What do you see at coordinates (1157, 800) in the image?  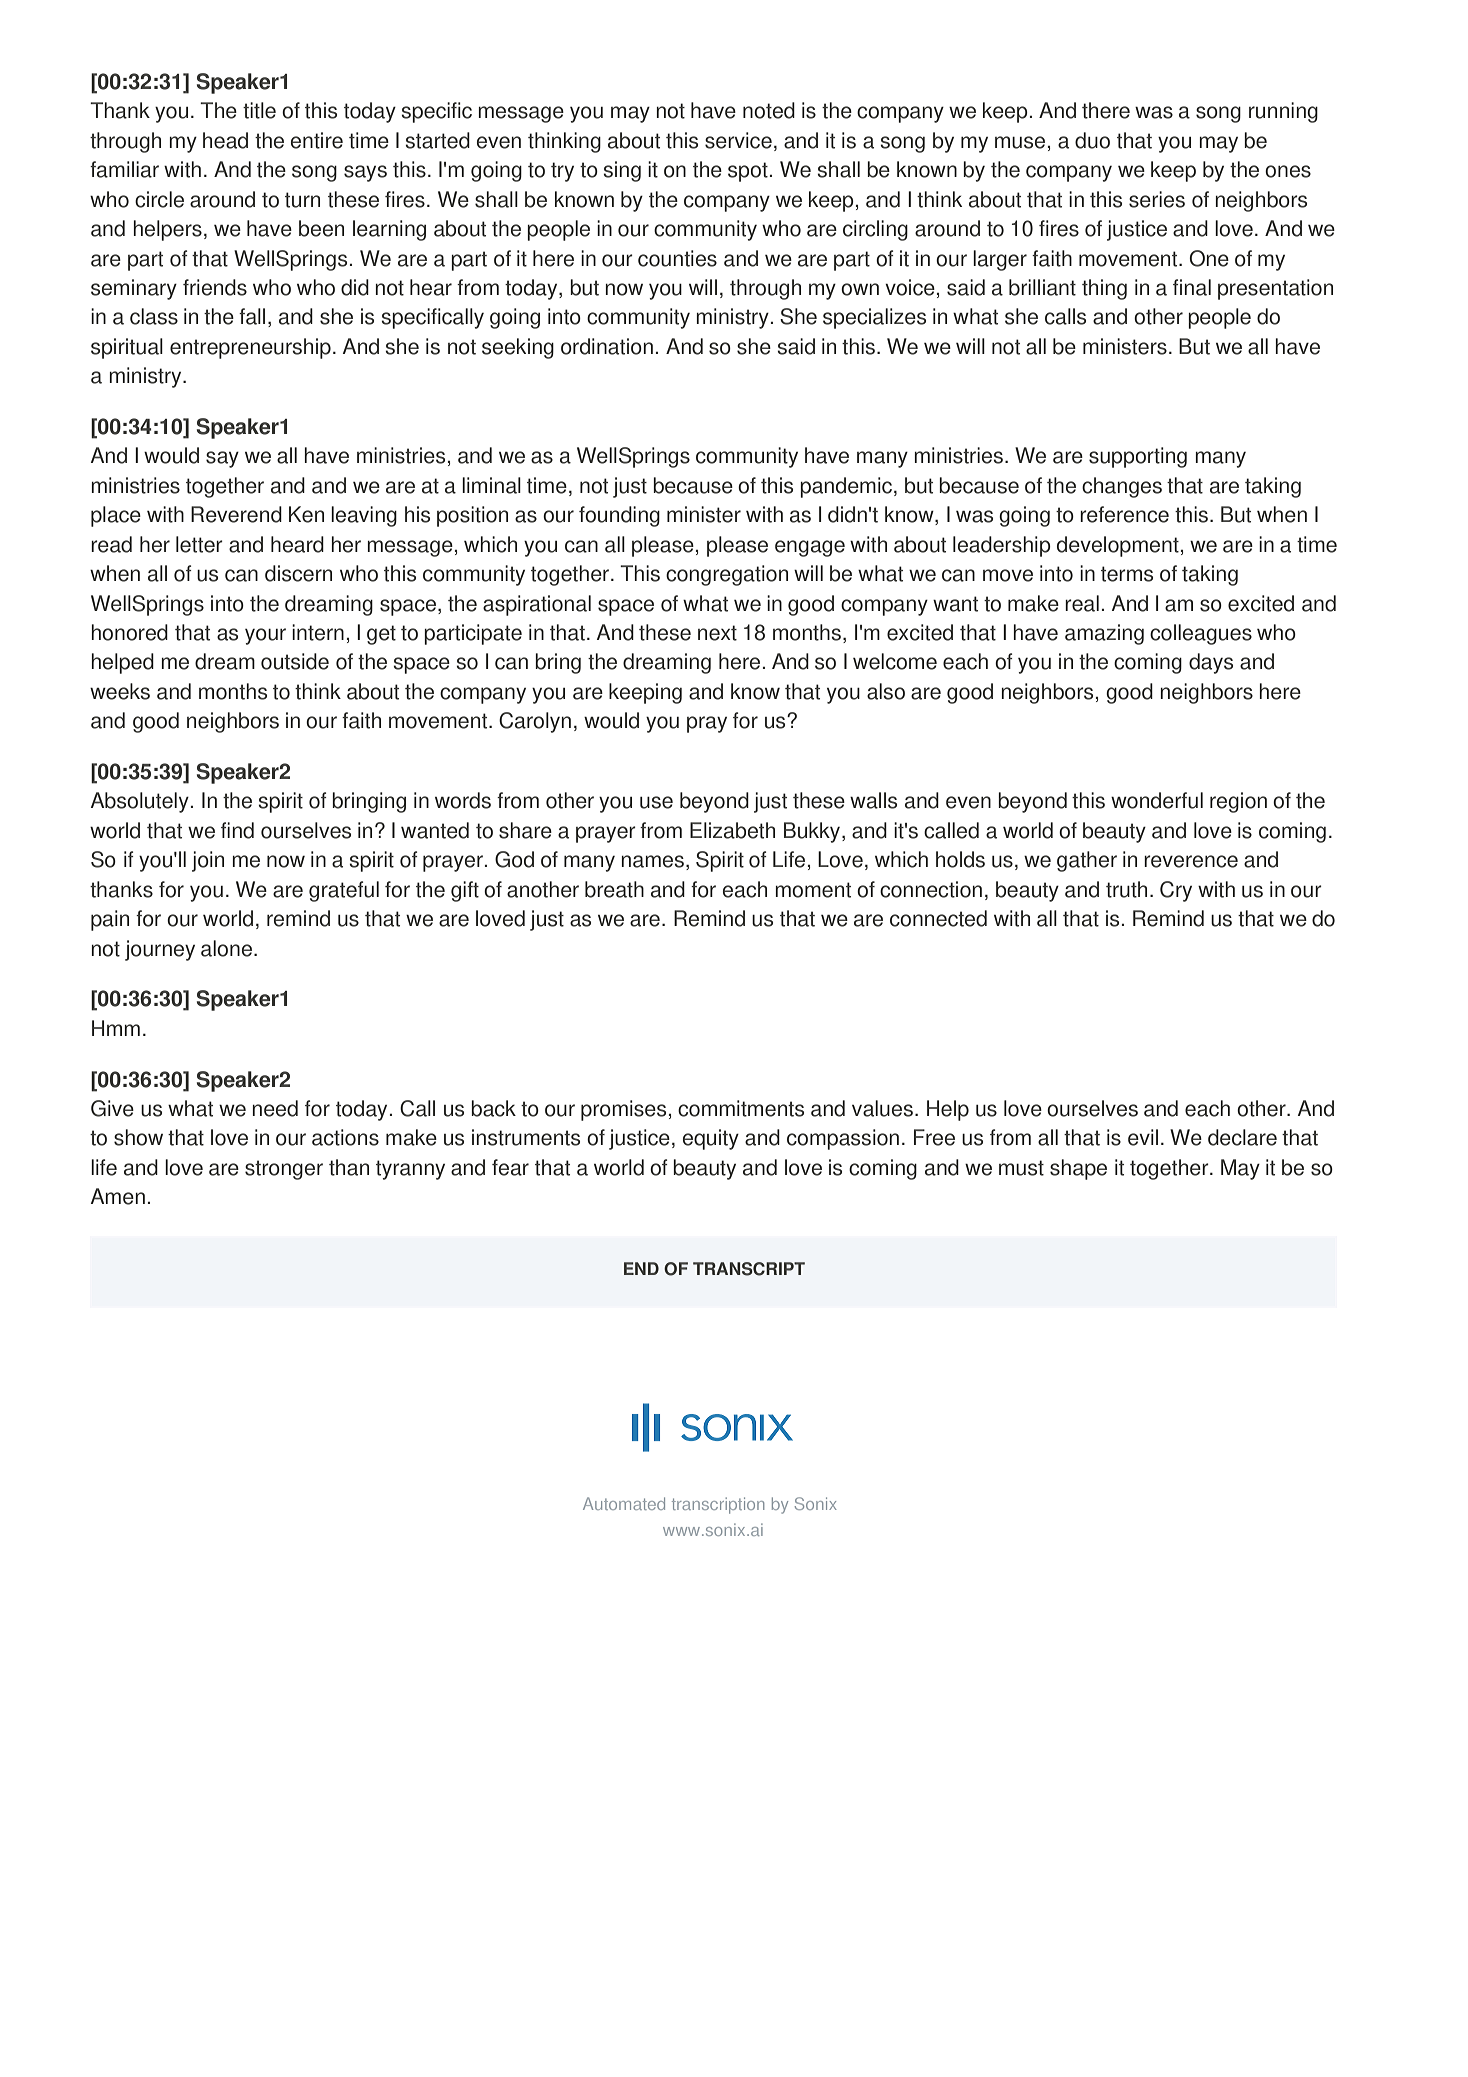 I see `wonderful` at bounding box center [1157, 800].
